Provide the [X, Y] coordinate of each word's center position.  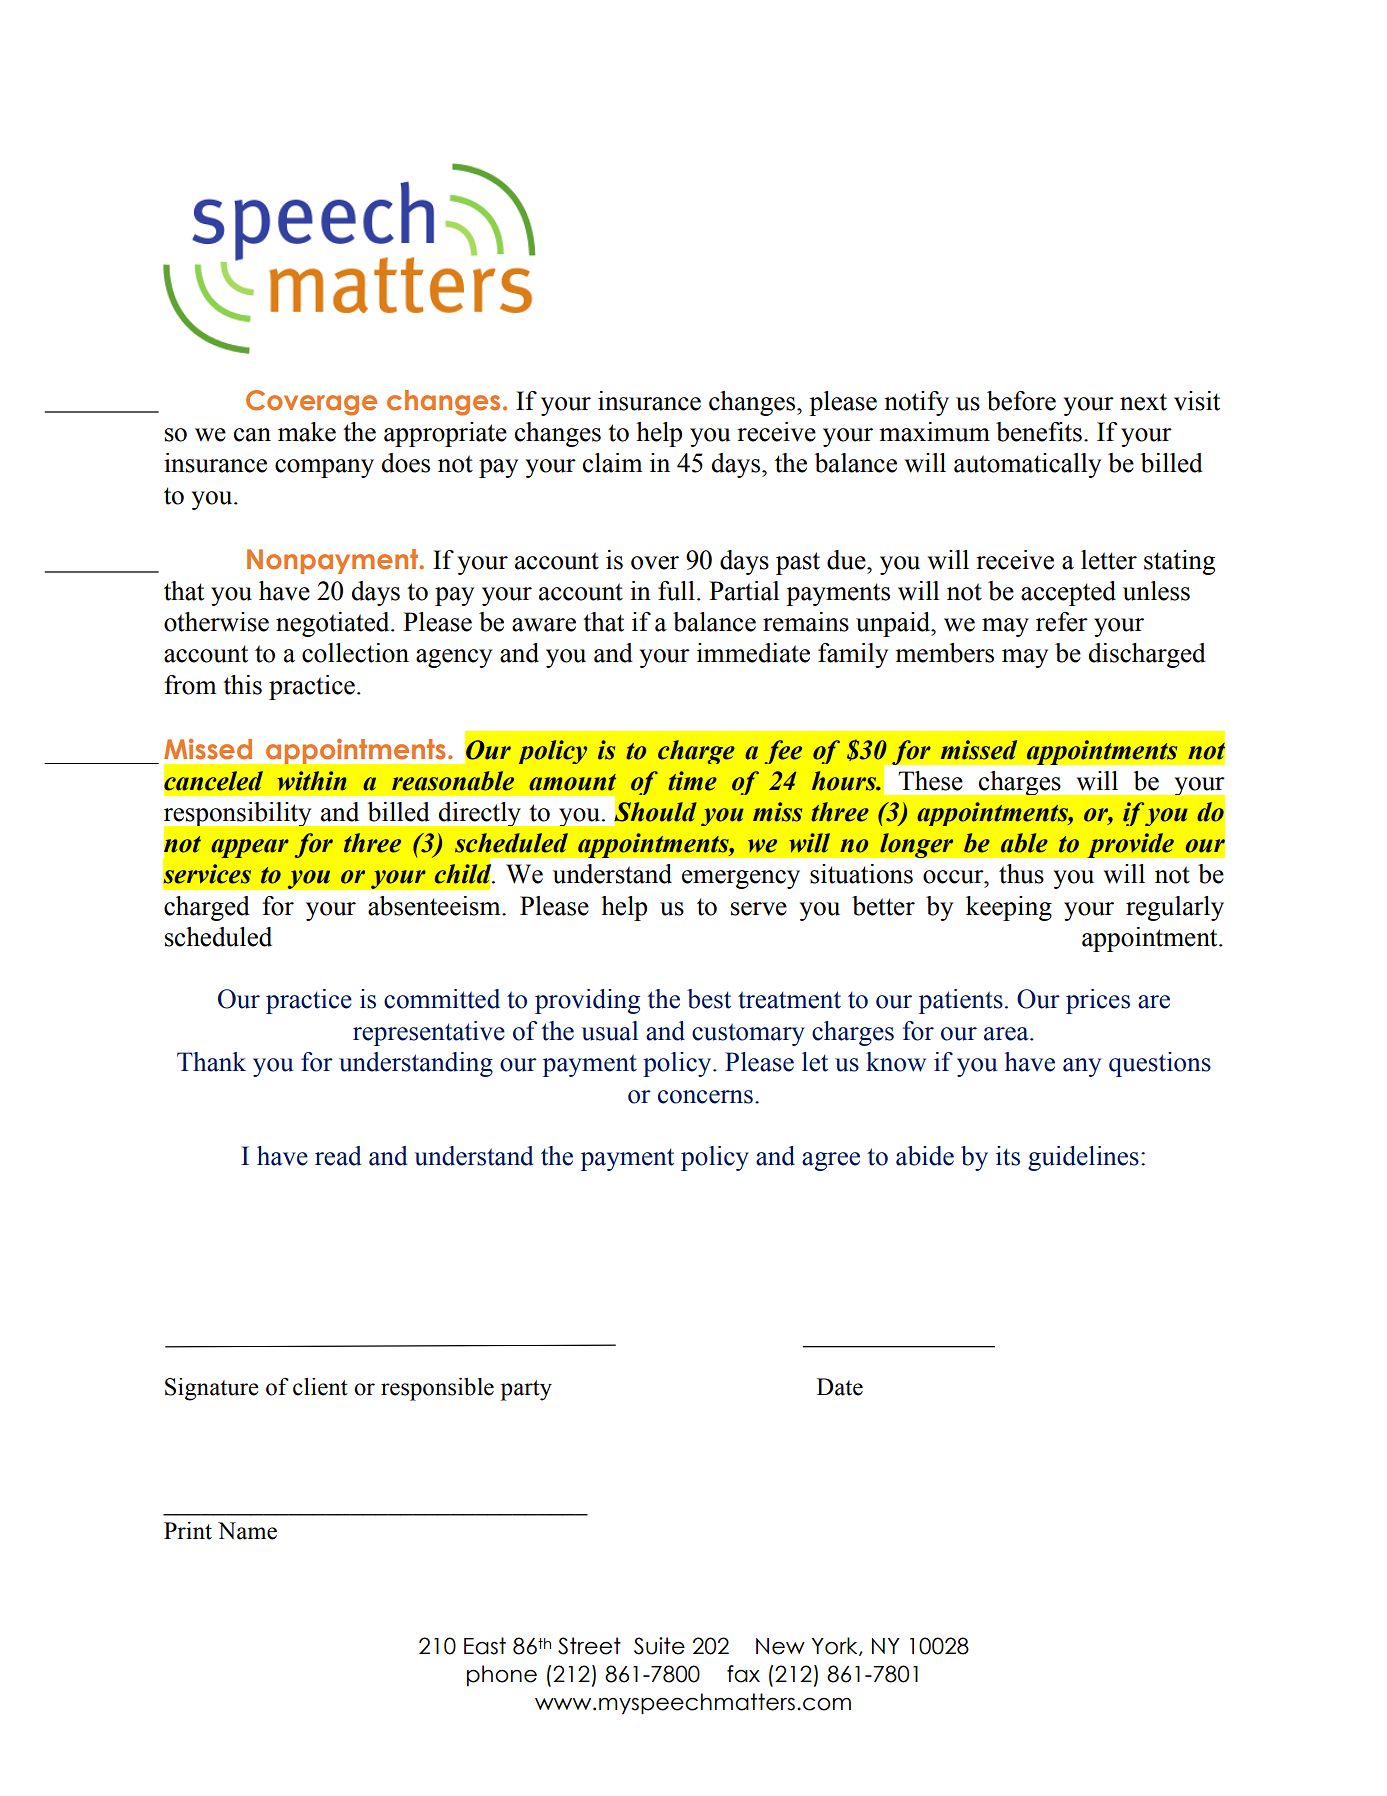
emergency [741, 879]
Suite [659, 1646]
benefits [1039, 432]
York [836, 1646]
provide [1130, 845]
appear [250, 848]
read [338, 1156]
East [485, 1646]
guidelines [1083, 1158]
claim [612, 463]
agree [831, 1161]
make [307, 432]
